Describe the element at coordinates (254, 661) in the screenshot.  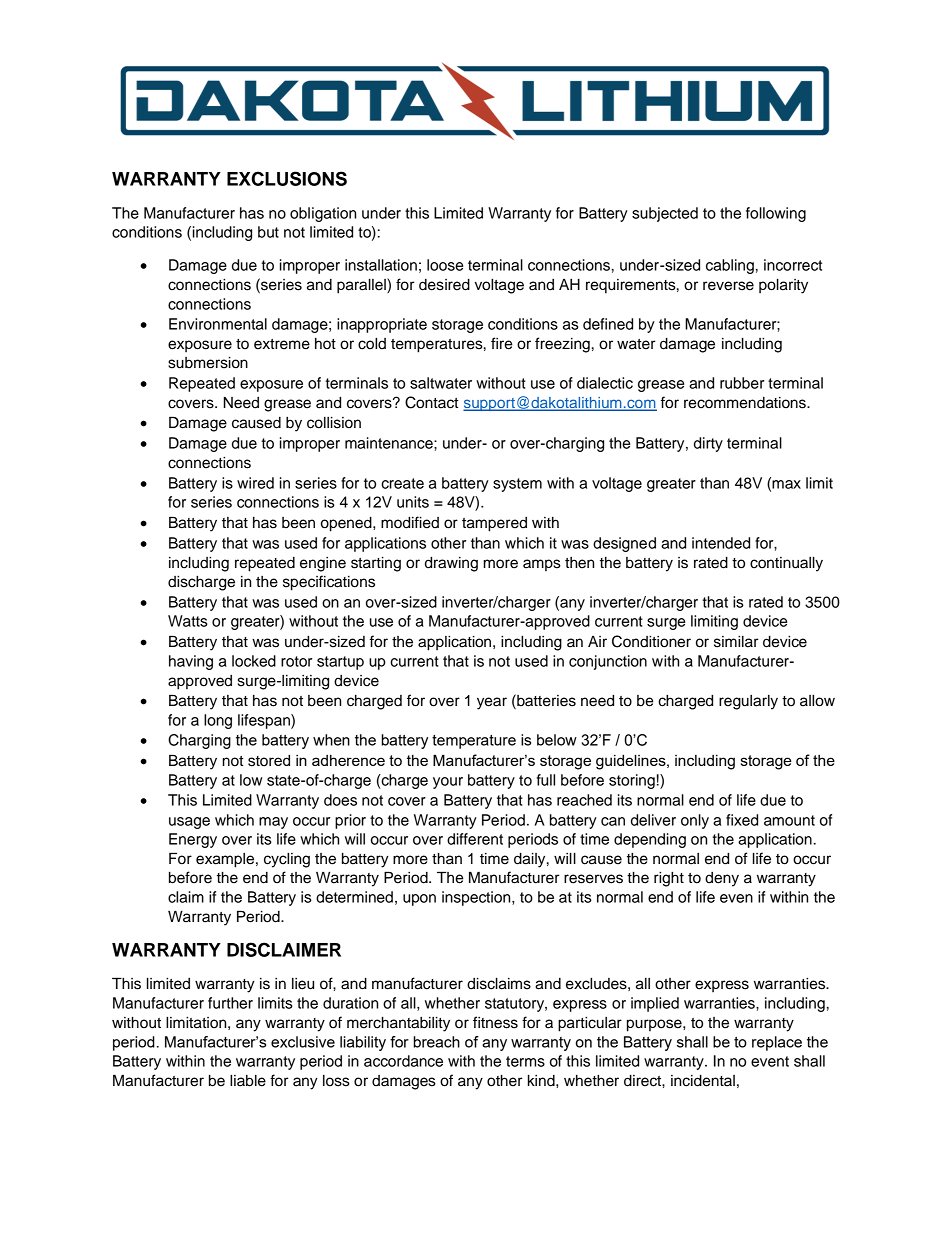
I see `locked` at that location.
